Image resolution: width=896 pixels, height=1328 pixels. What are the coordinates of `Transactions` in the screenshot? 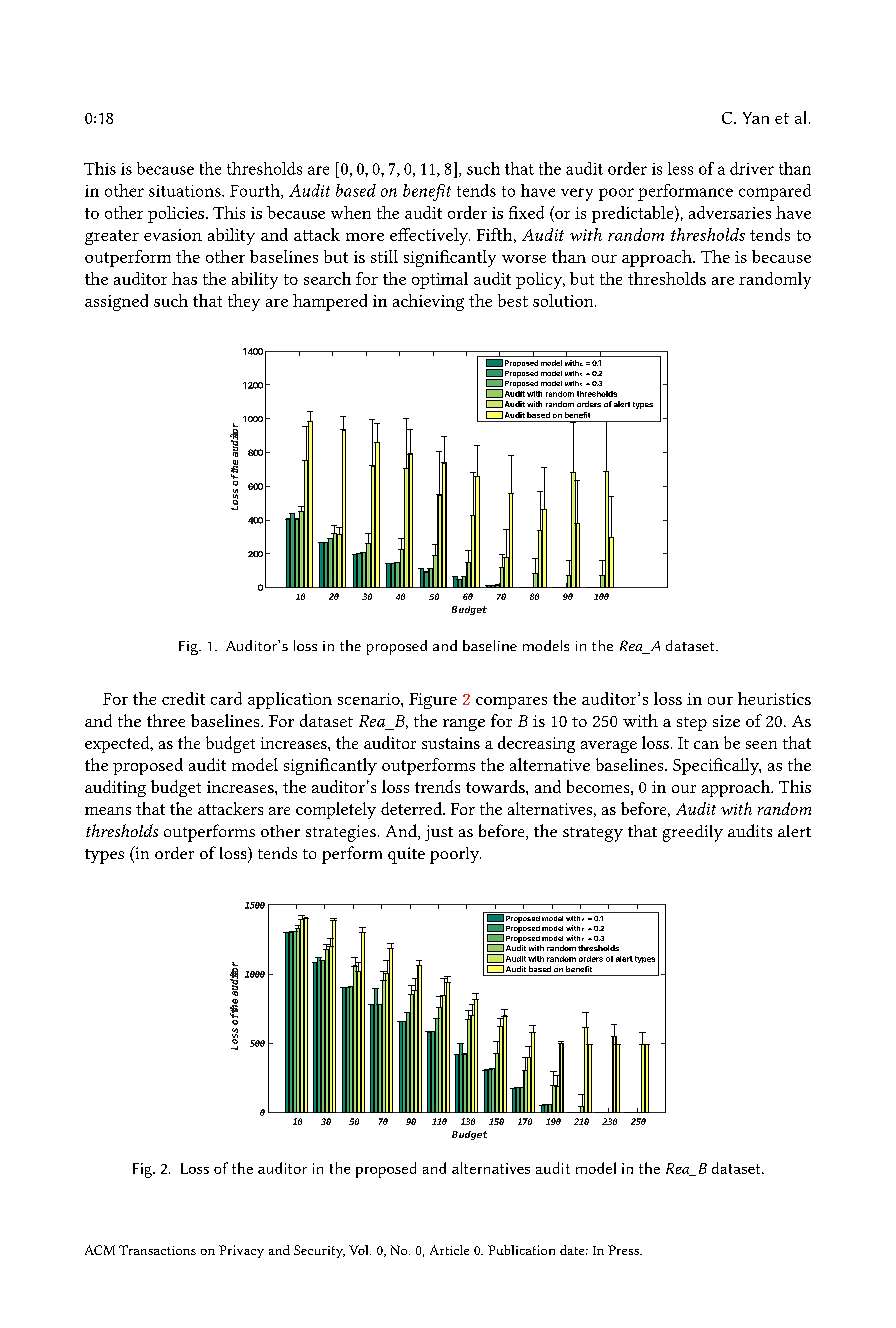 It's located at (157, 1250).
